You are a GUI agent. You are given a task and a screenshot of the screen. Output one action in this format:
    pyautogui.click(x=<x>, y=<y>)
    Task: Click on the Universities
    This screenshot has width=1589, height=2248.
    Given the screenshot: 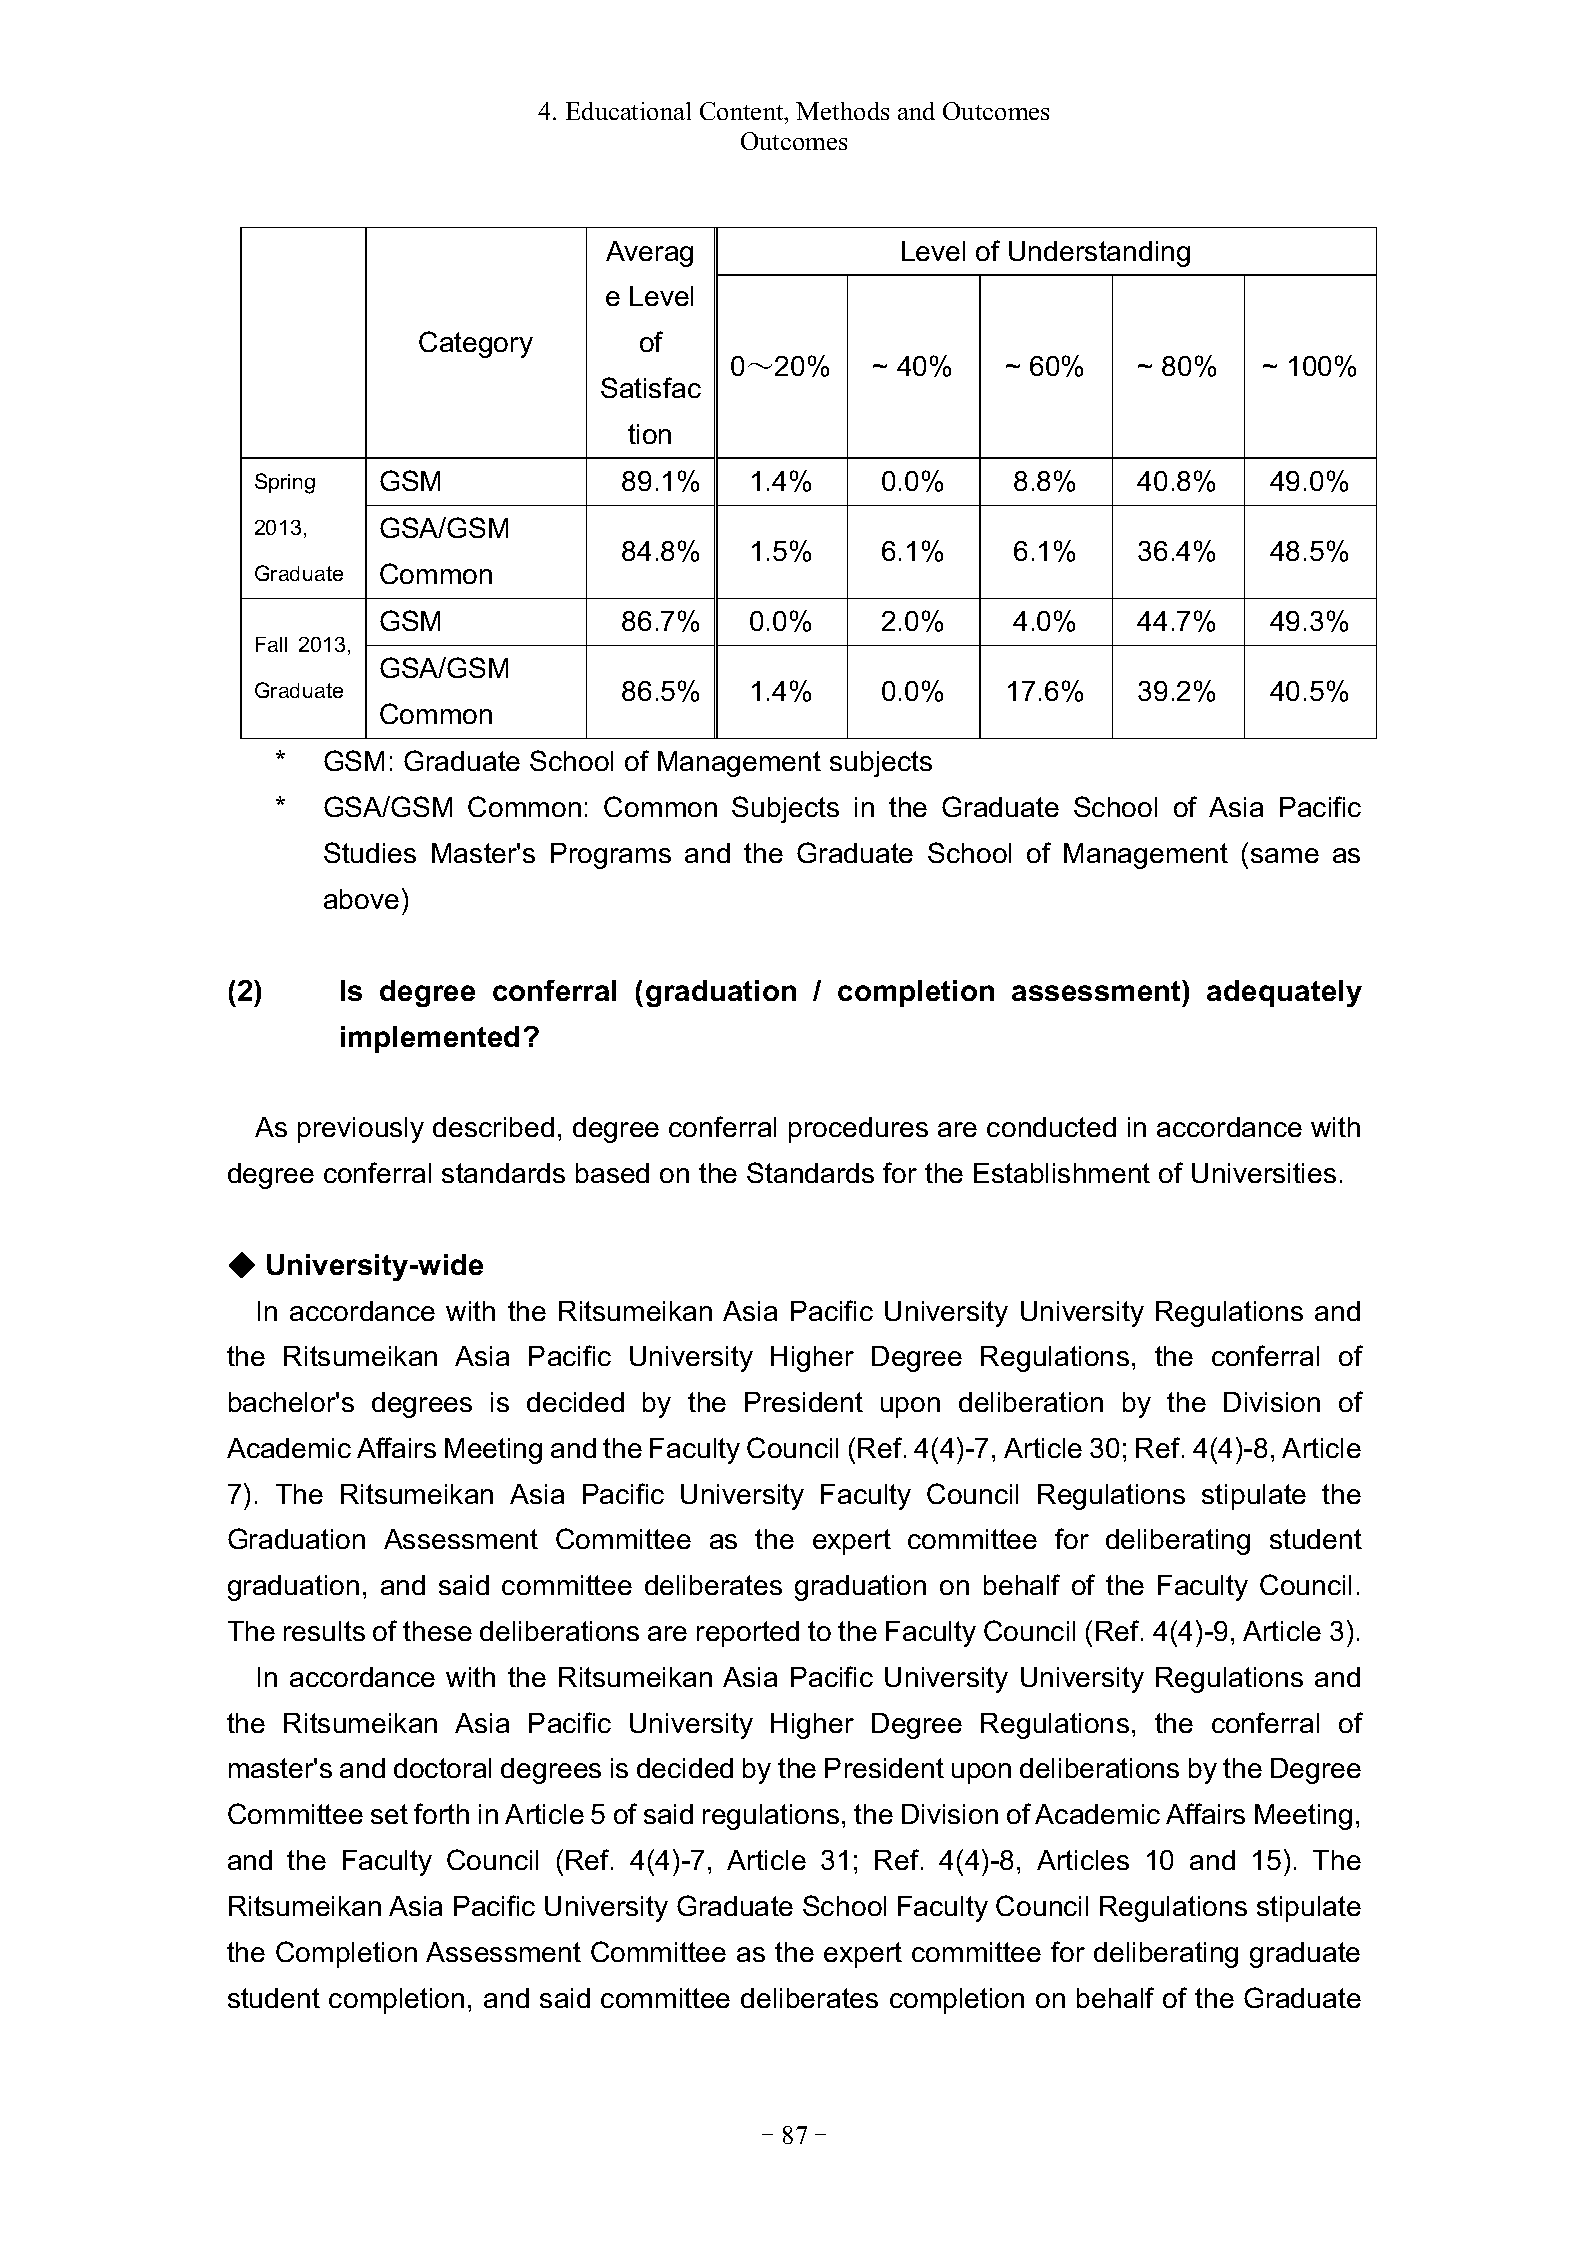 What is the action you would take?
    pyautogui.click(x=1264, y=1173)
